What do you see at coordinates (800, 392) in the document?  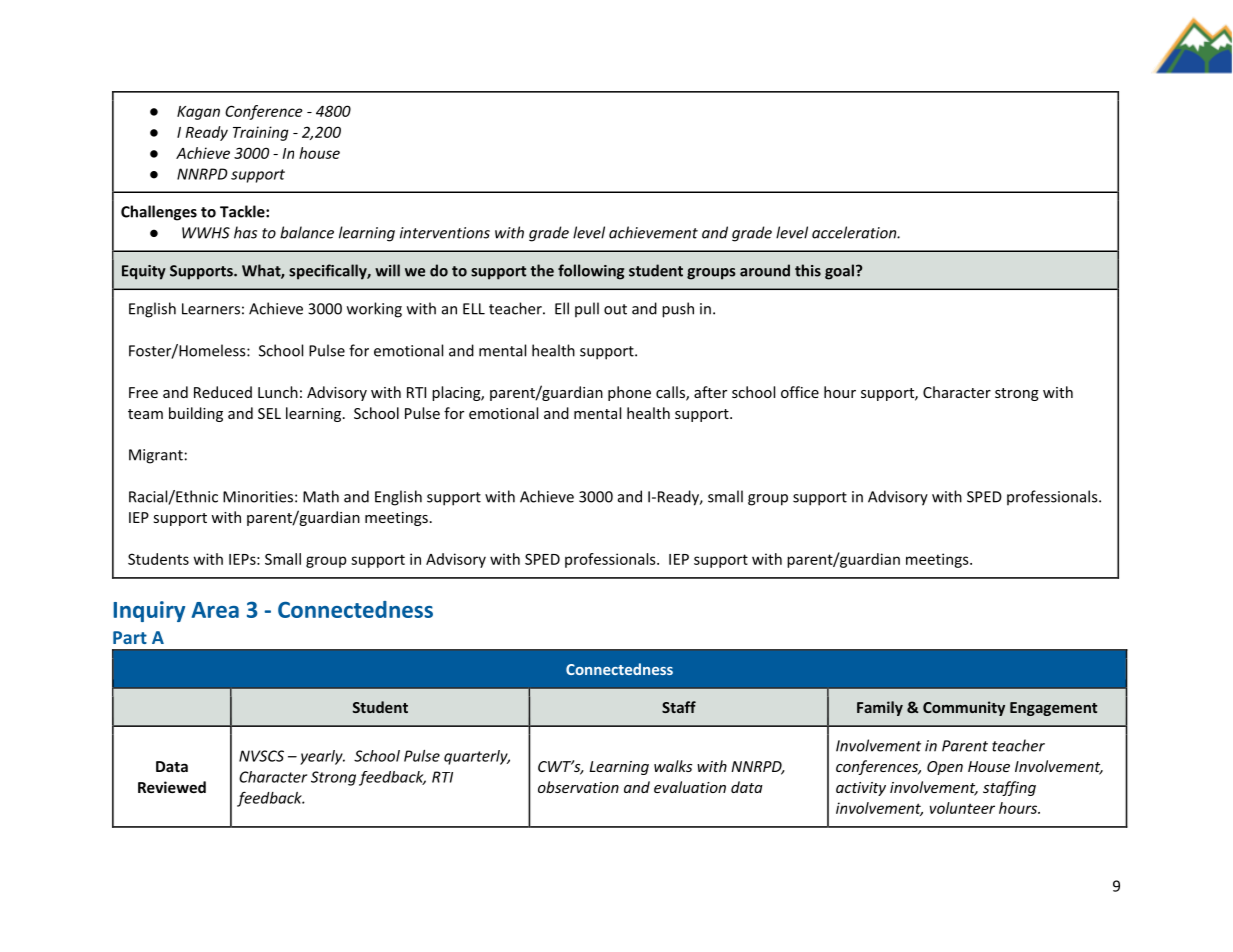 I see `office` at bounding box center [800, 392].
